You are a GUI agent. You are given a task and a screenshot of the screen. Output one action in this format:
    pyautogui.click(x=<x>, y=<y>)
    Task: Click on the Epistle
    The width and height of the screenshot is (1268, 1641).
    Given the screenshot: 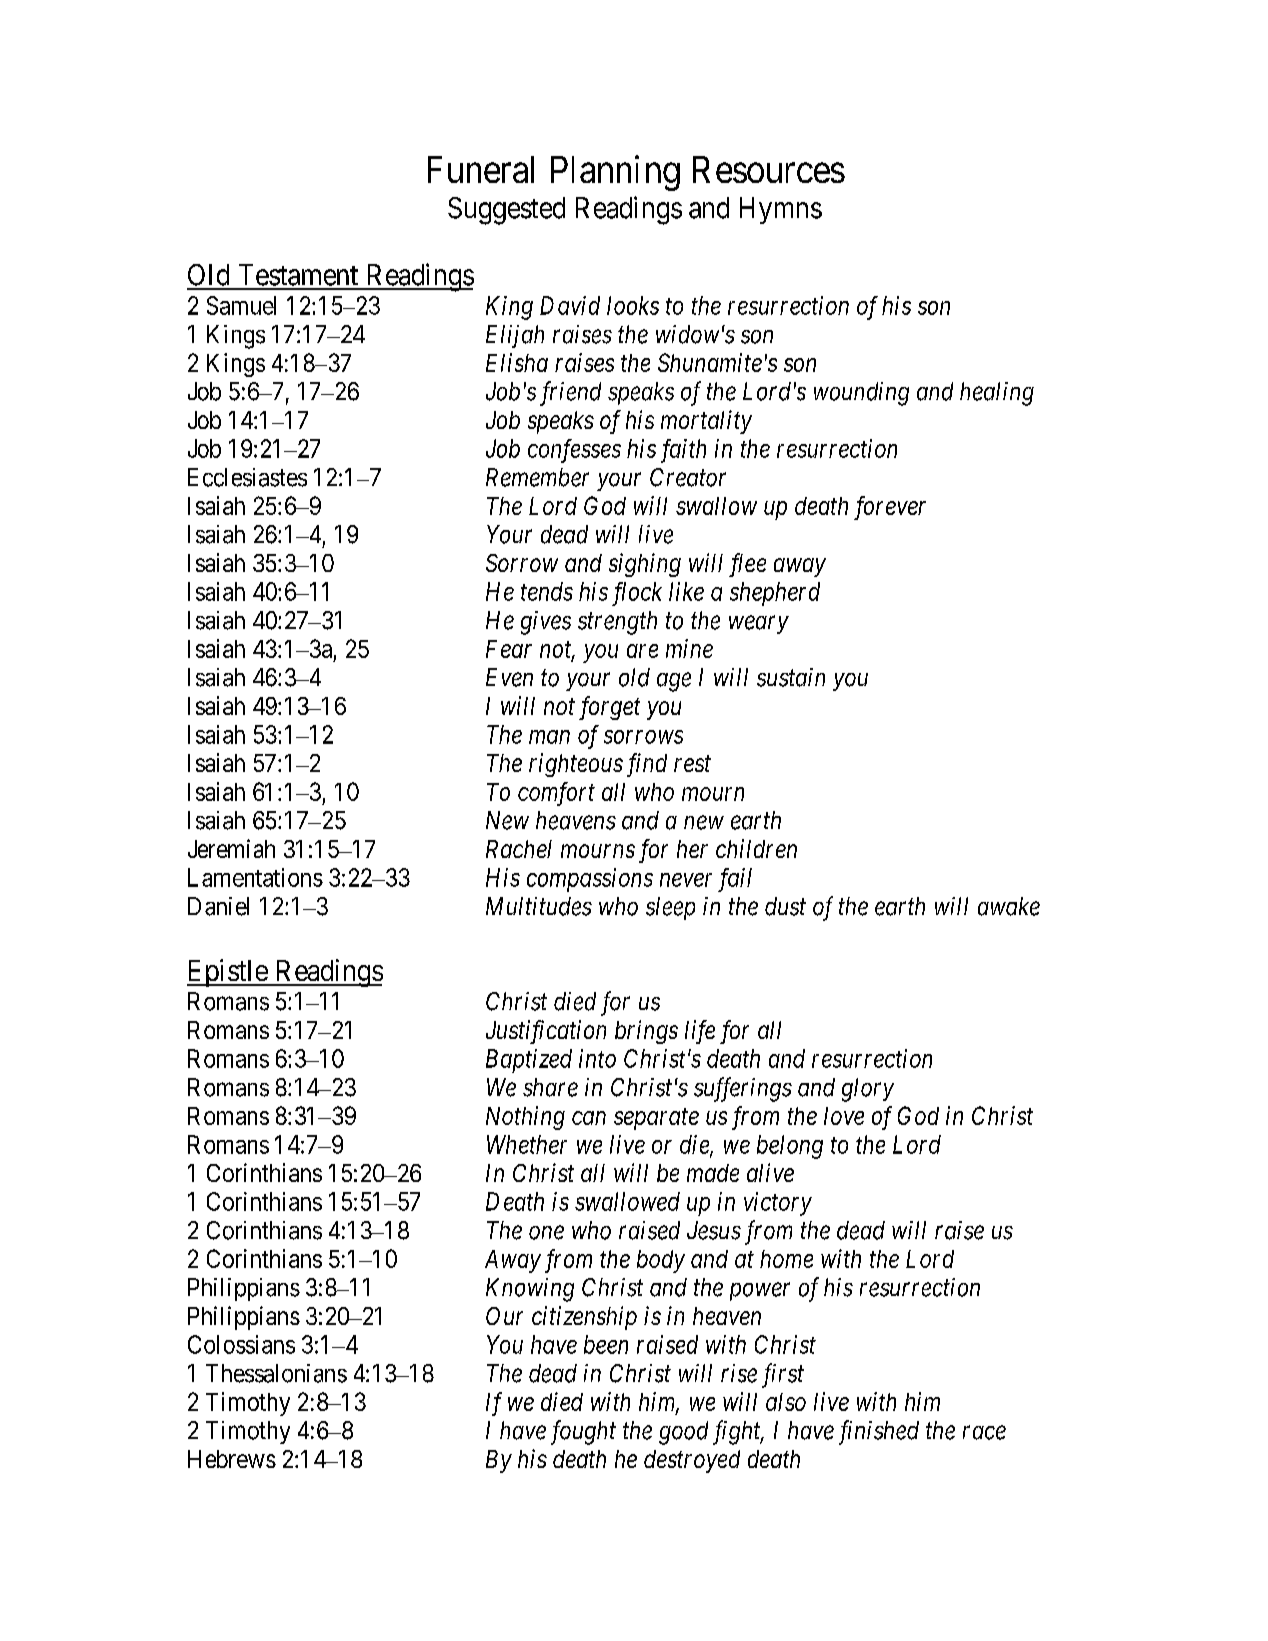 What is the action you would take?
    pyautogui.click(x=228, y=973)
